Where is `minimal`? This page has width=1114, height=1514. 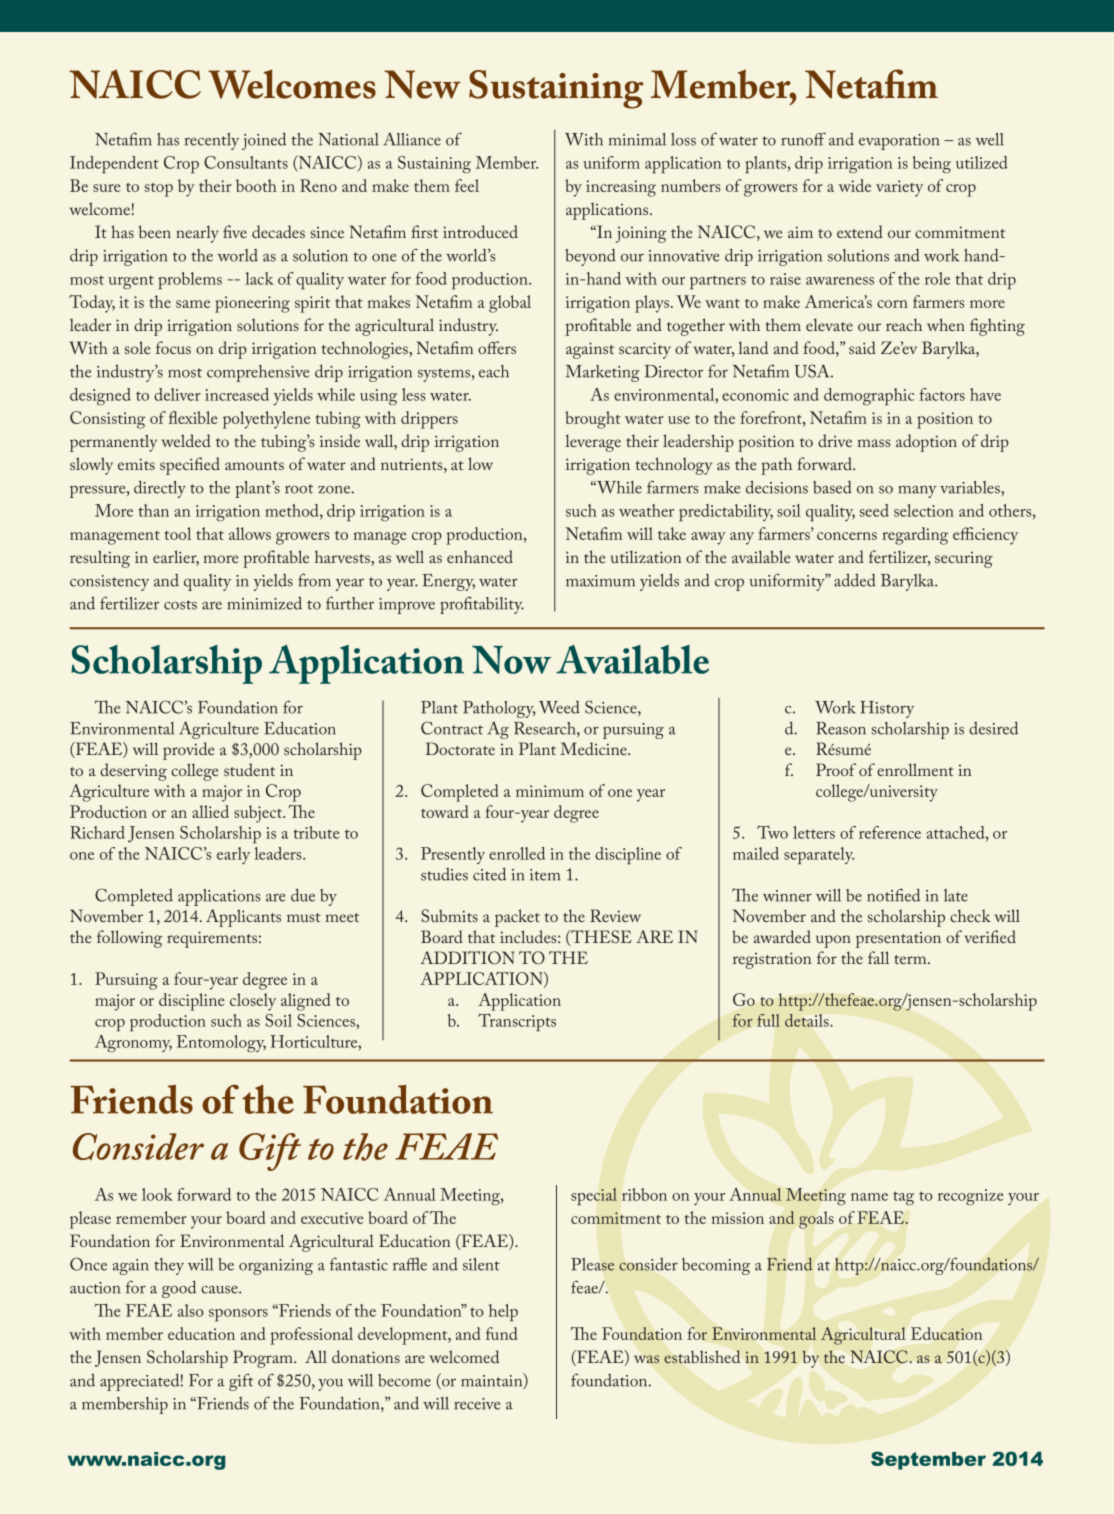 minimal is located at coordinates (637, 139).
